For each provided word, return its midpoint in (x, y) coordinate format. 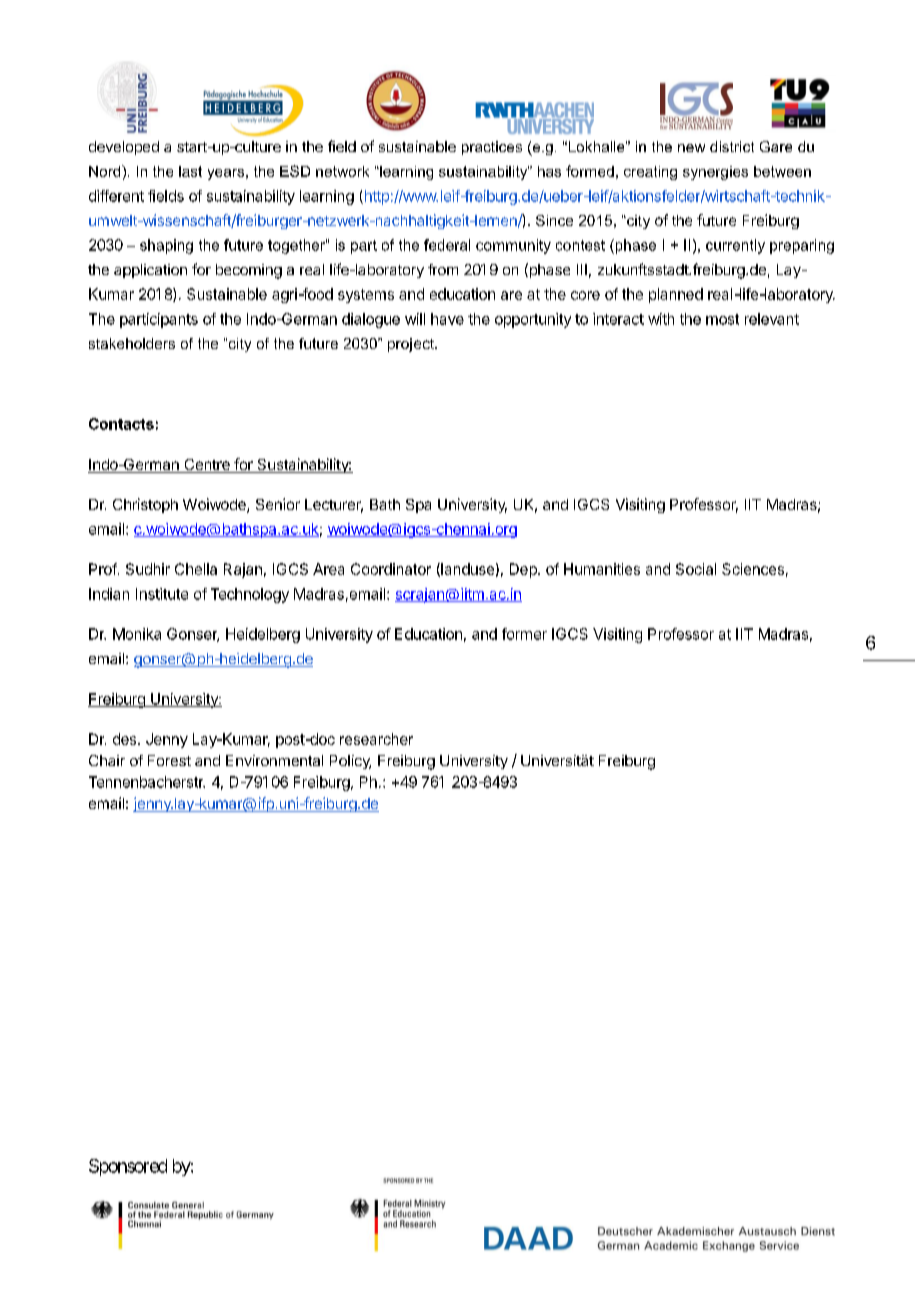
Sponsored (128, 1167)
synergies (715, 173)
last (190, 171)
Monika (137, 634)
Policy (350, 762)
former (524, 634)
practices (492, 148)
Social (696, 569)
